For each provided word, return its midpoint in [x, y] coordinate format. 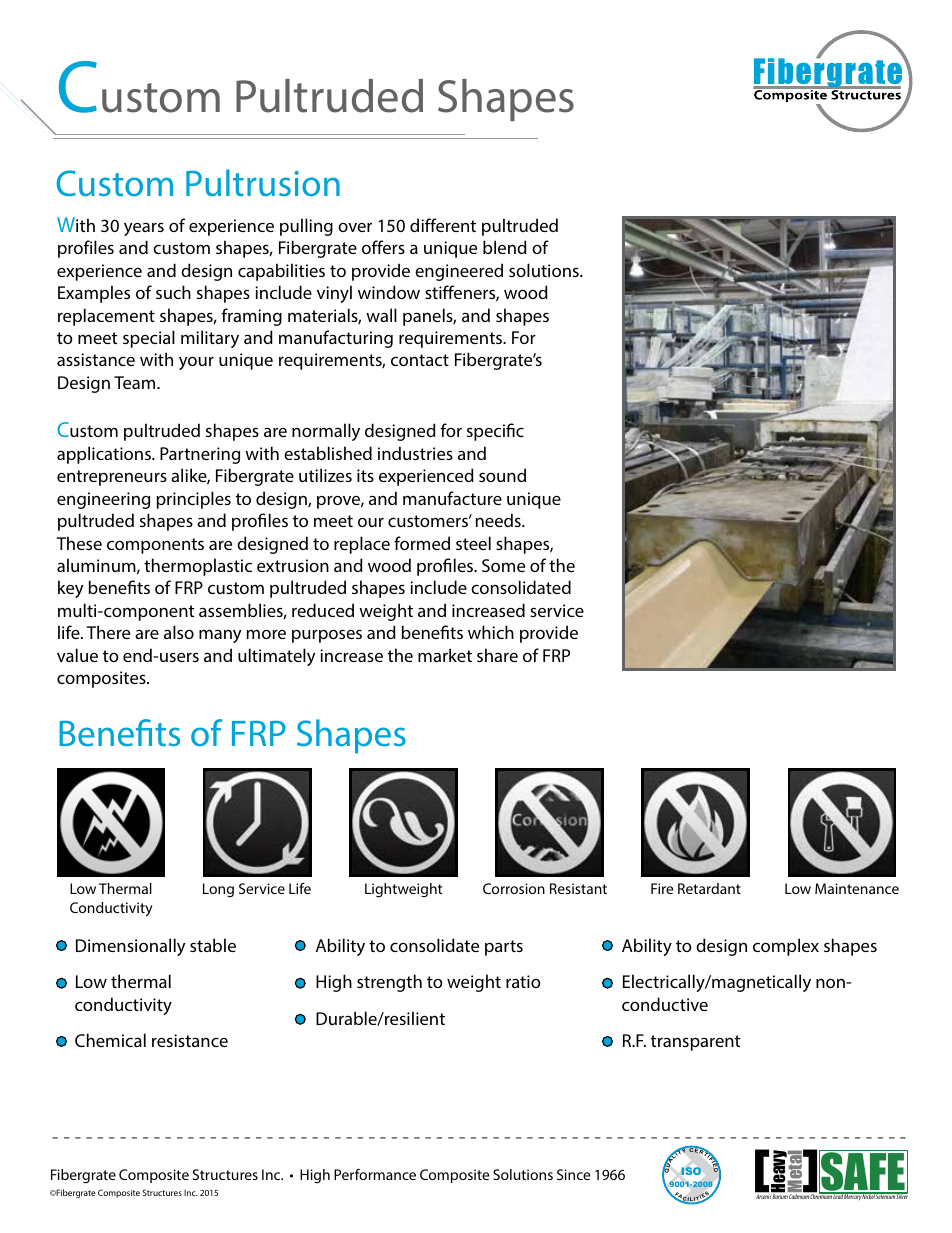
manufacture [452, 498]
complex [786, 947]
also [179, 632]
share [497, 655]
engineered [459, 272]
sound [502, 475]
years [144, 229]
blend [505, 247]
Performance [375, 1174]
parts [504, 948]
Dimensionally [131, 947]
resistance [190, 1040]
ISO [691, 1171]
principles [194, 500]
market [445, 655]
